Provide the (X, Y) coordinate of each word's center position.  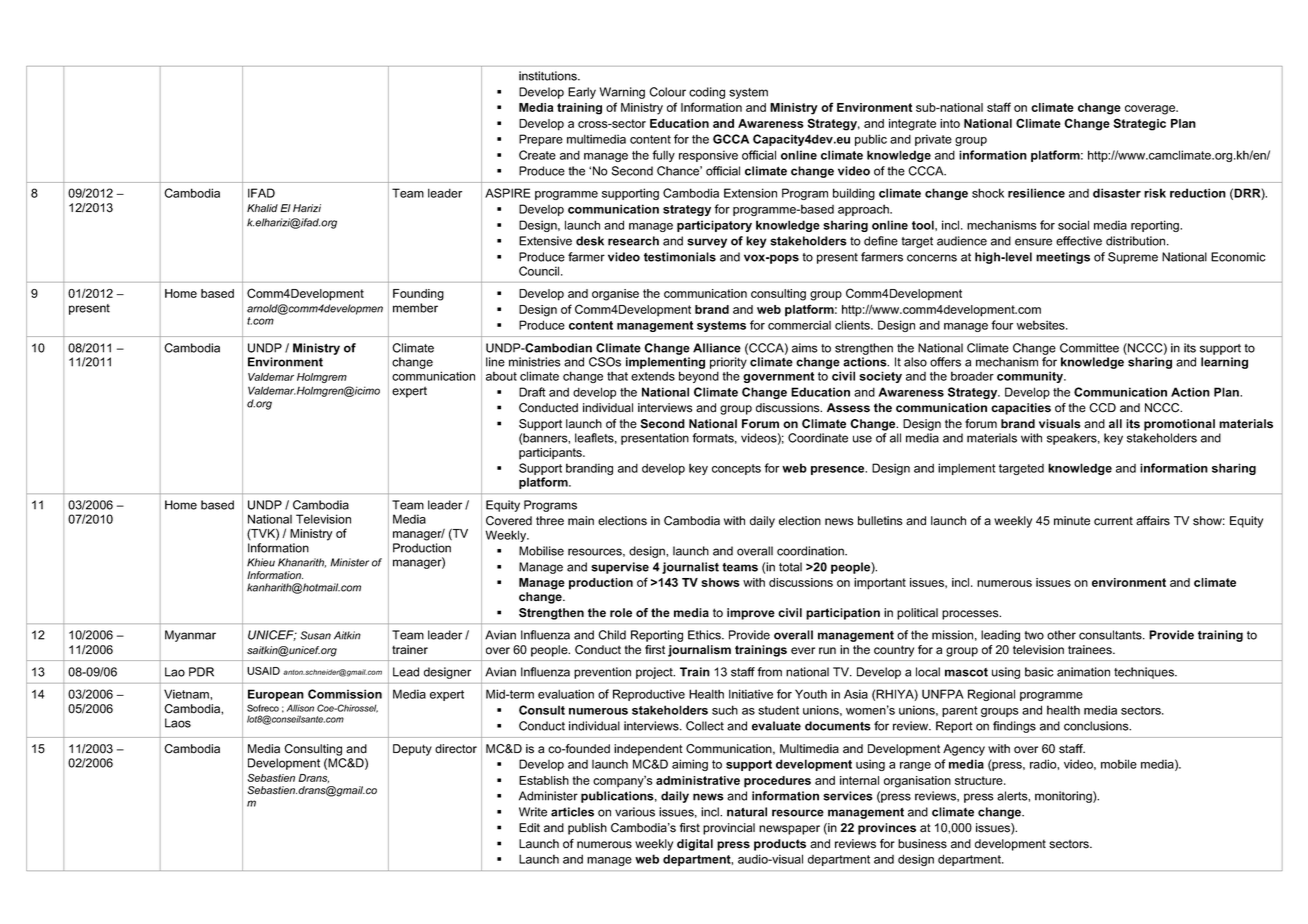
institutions (549, 76)
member (415, 308)
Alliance (717, 348)
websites (1042, 325)
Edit (529, 828)
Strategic (1139, 124)
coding (707, 93)
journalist (690, 568)
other (1061, 635)
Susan (315, 635)
